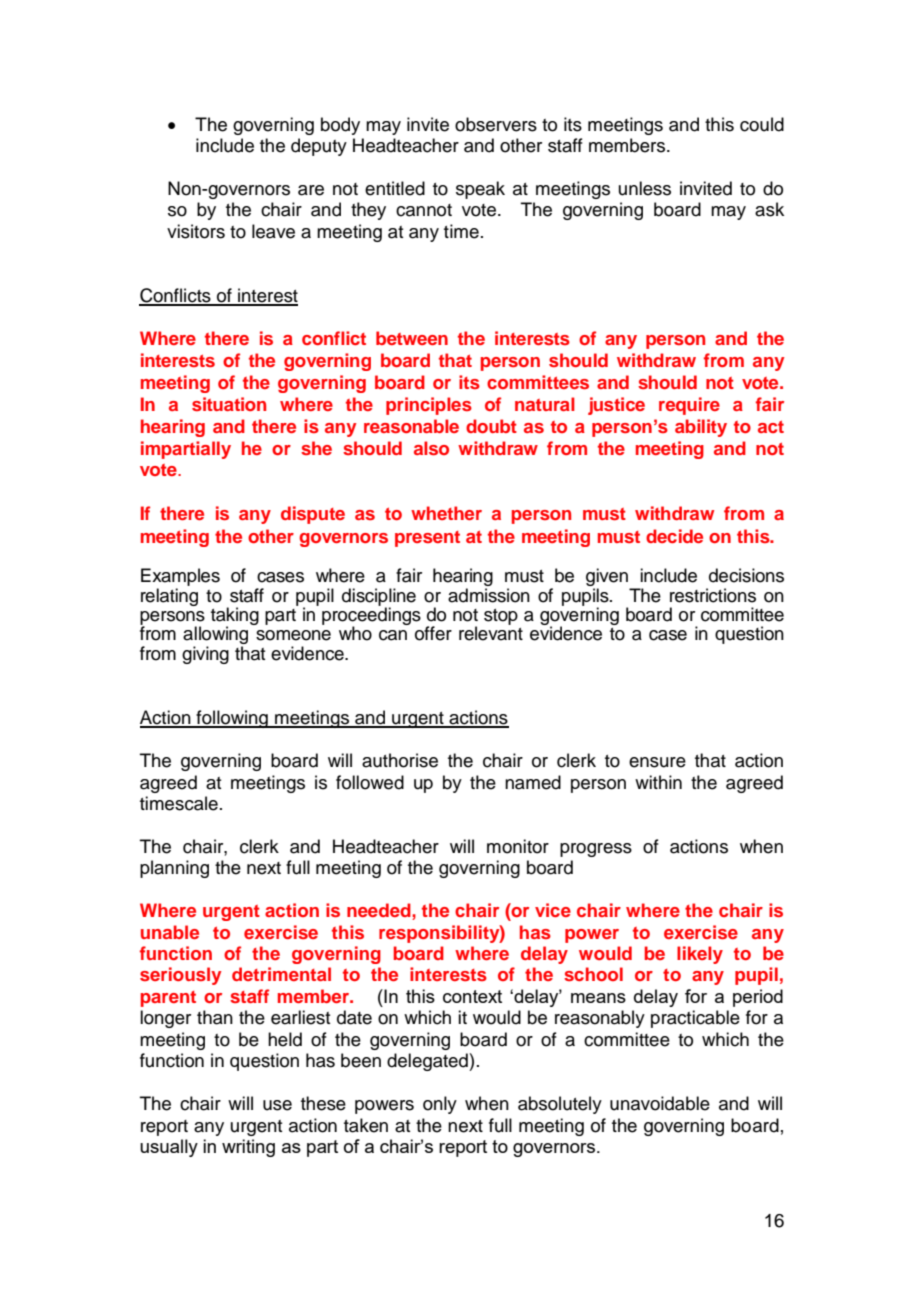 Image resolution: width=924 pixels, height=1308 pixels. What do you see at coordinates (235, 617) in the screenshot?
I see `taking` at bounding box center [235, 617].
